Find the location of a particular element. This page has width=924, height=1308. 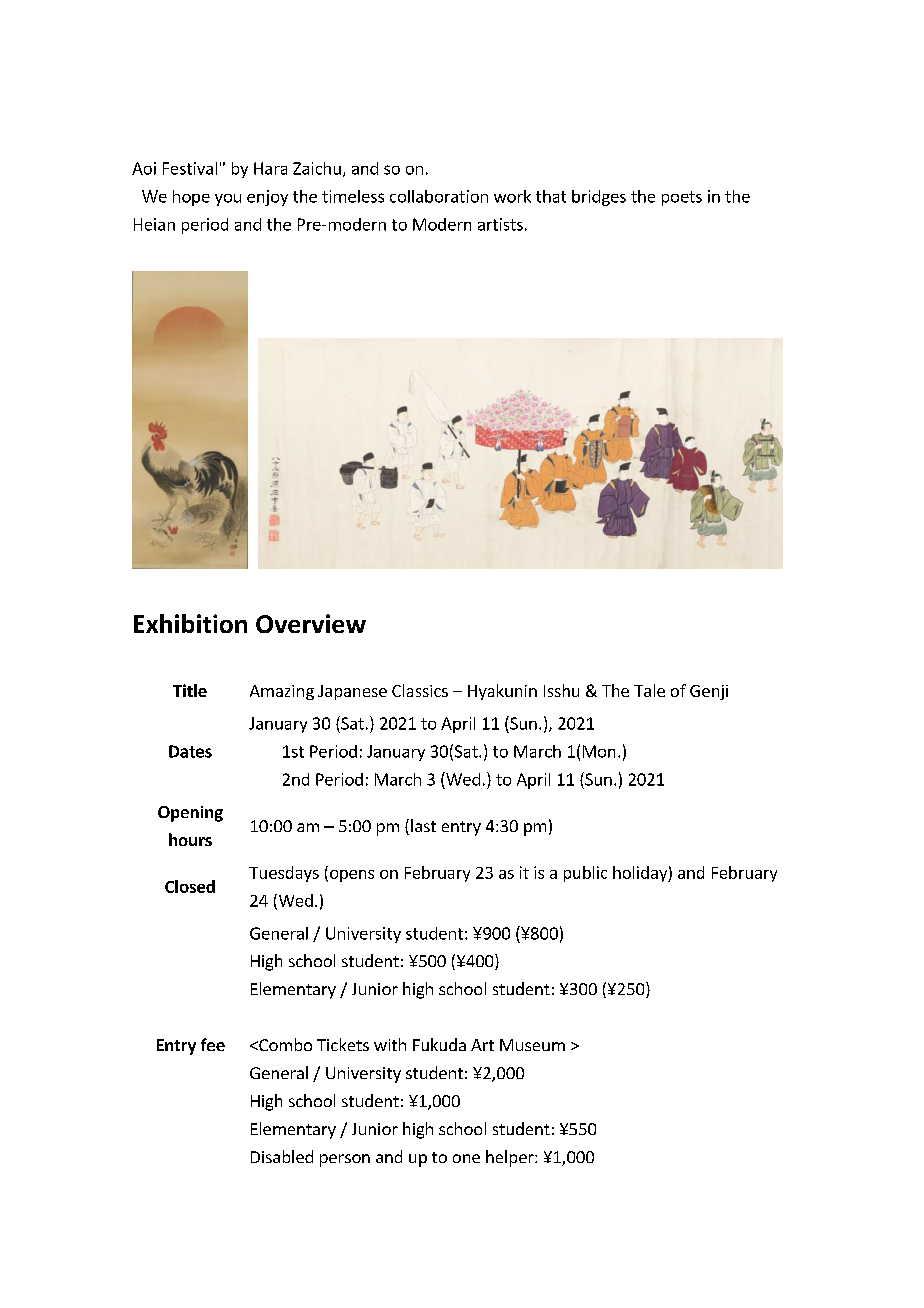

Exhibition is located at coordinates (190, 623).
